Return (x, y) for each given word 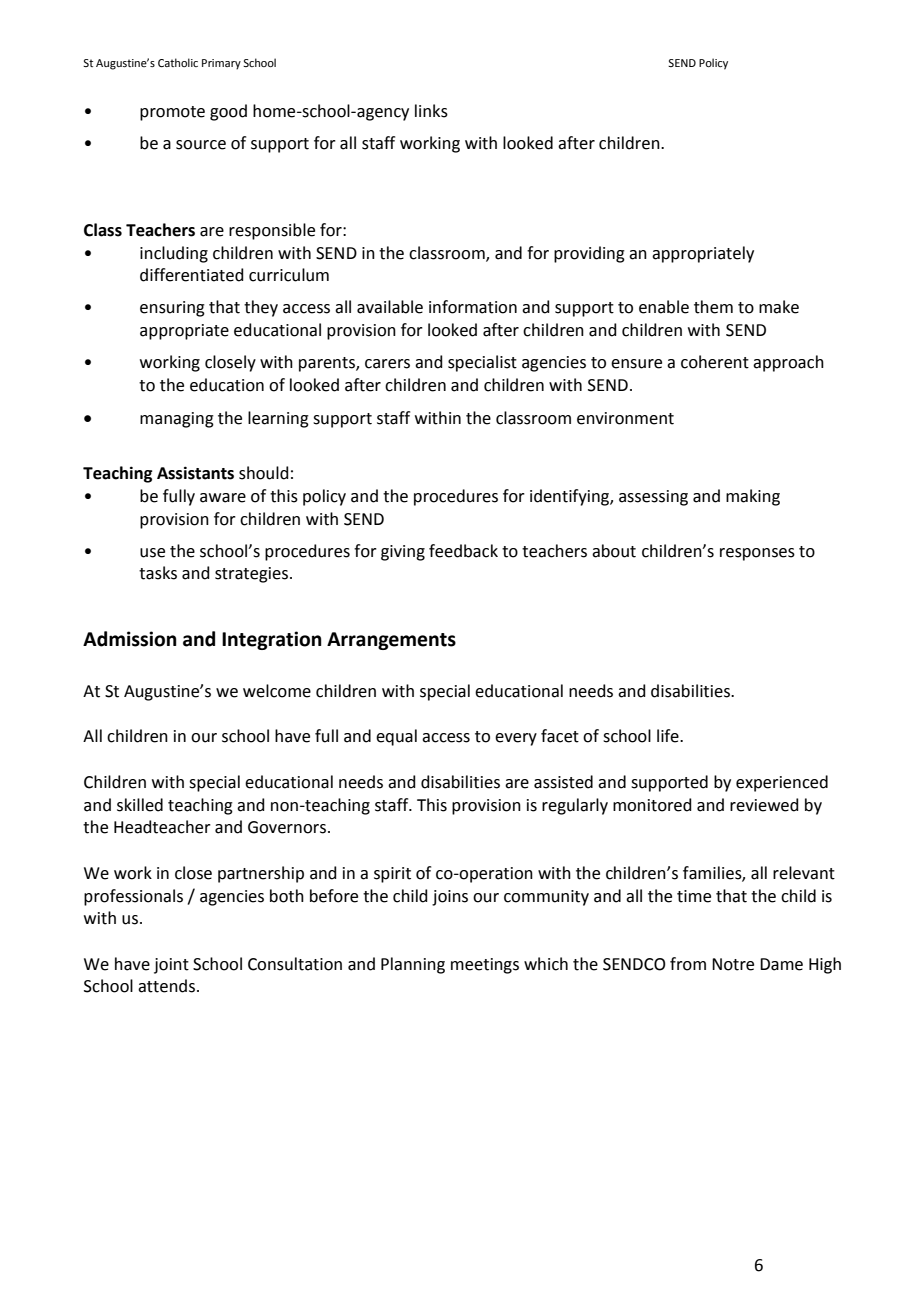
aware (223, 498)
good (228, 112)
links (431, 111)
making (753, 497)
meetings (485, 966)
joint (171, 966)
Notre (733, 964)
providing (589, 254)
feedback (463, 551)
